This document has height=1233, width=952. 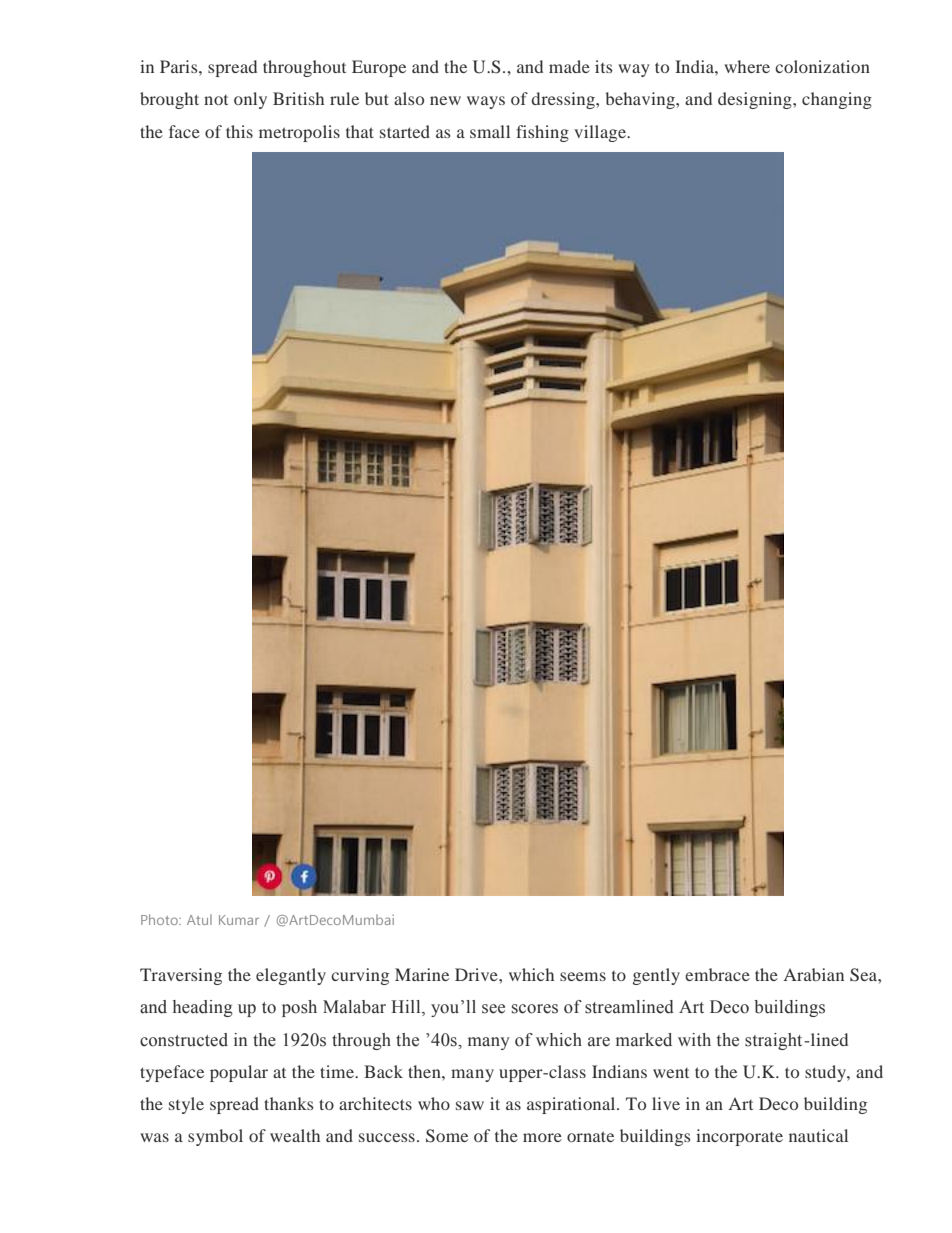 What do you see at coordinates (486, 102) in the document?
I see `ways` at bounding box center [486, 102].
